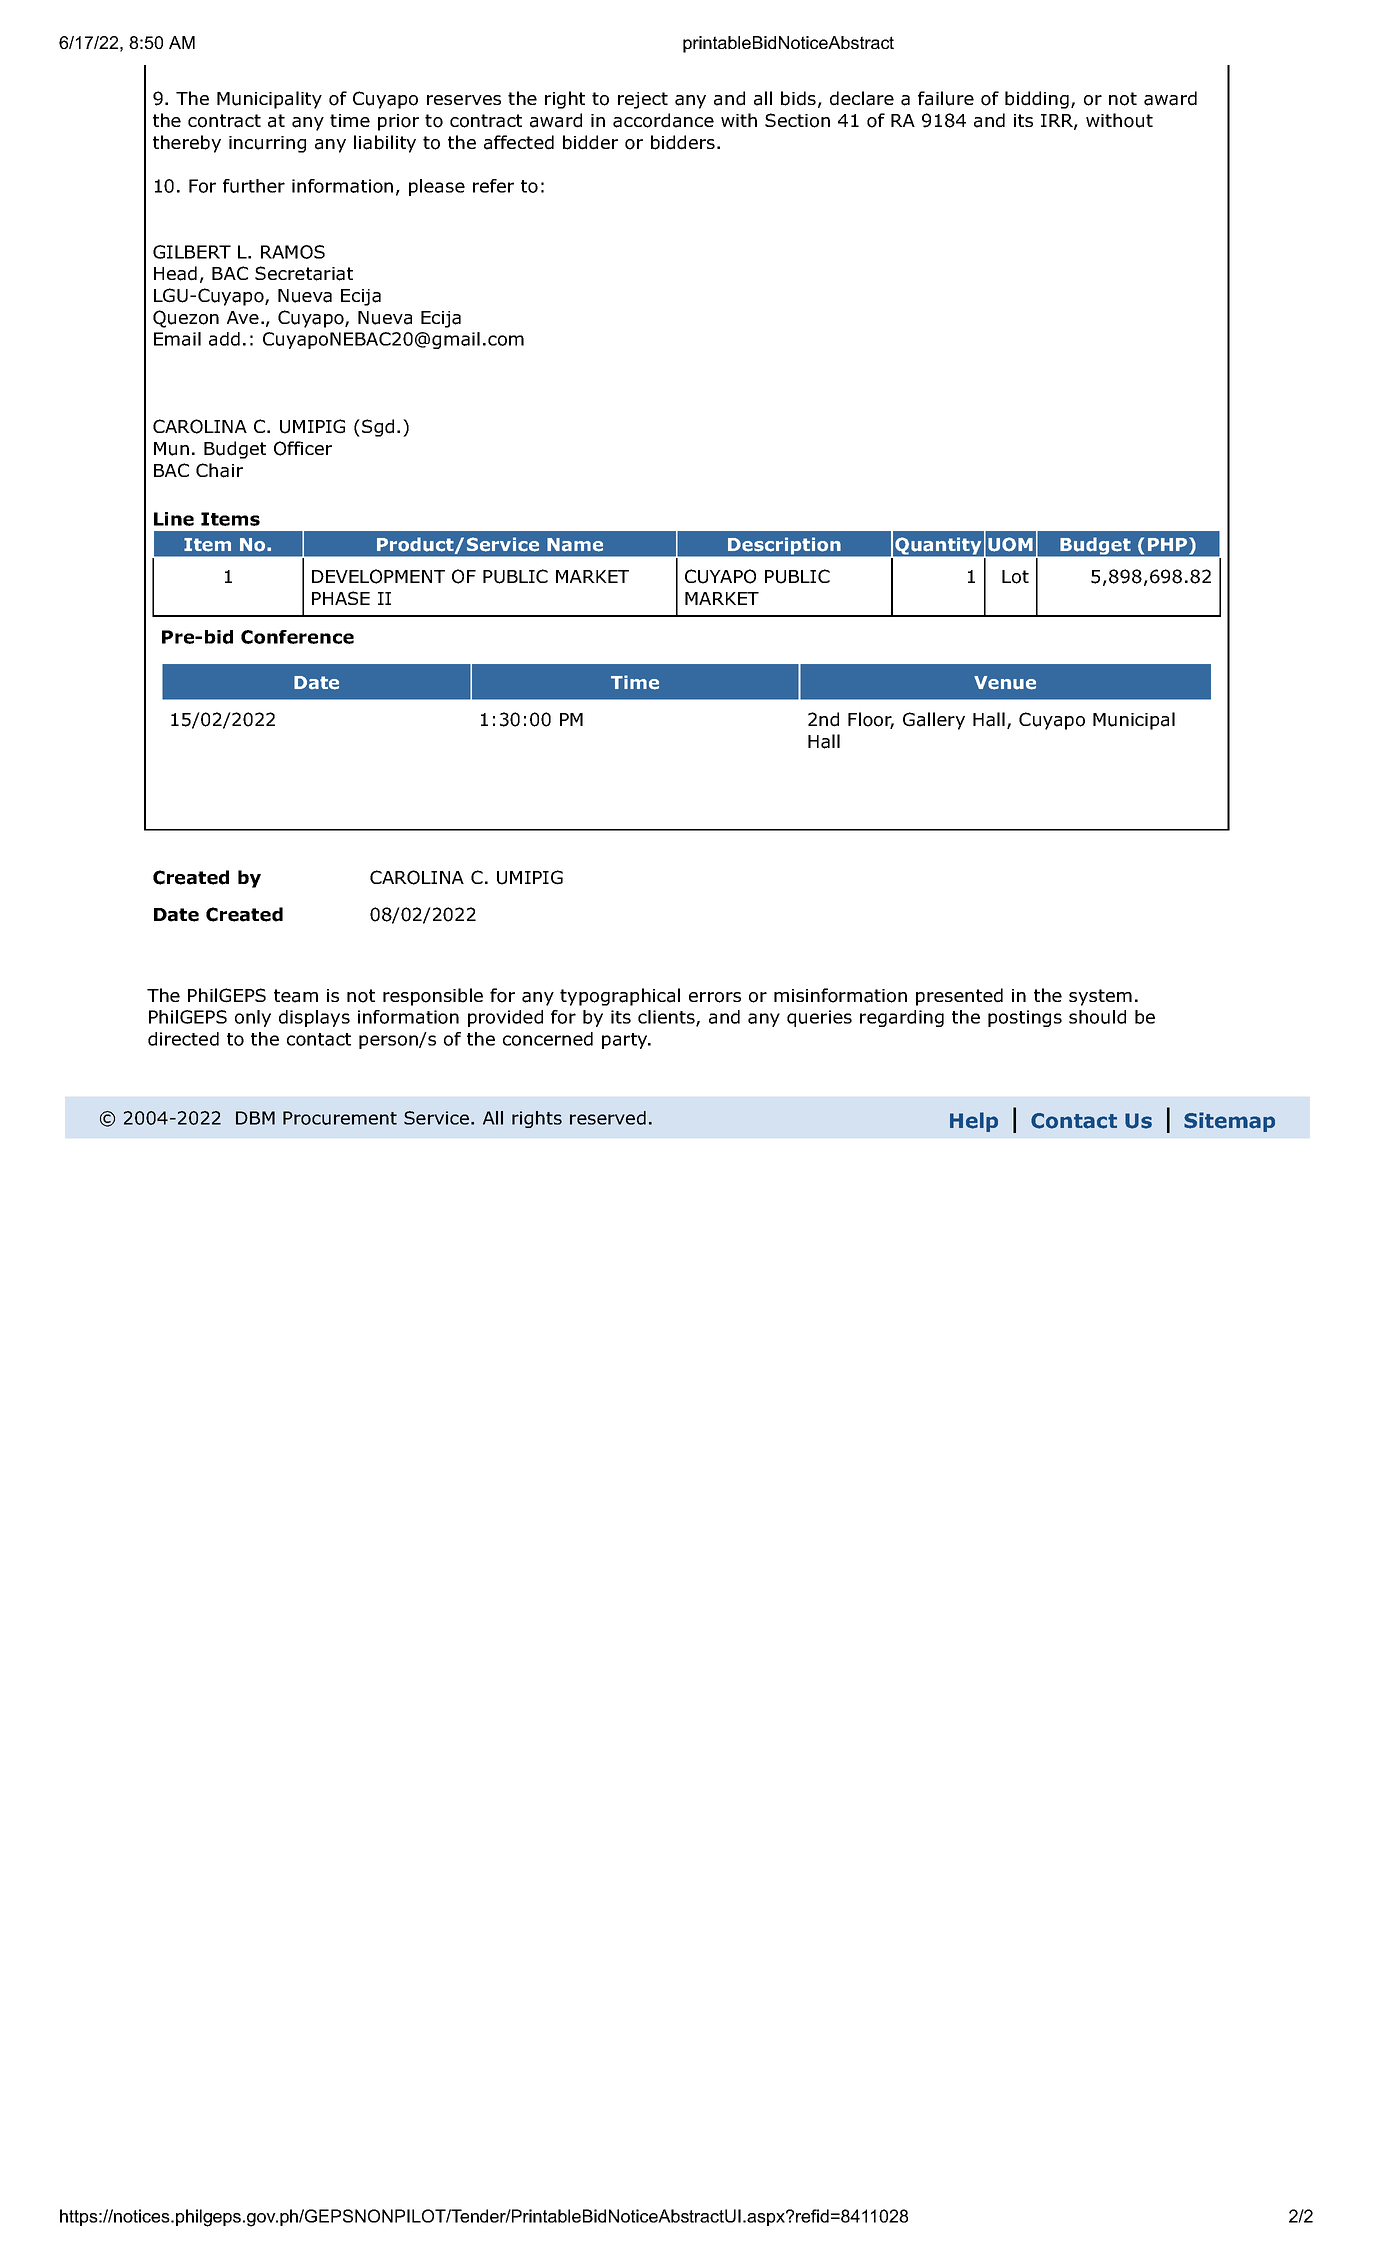 Image resolution: width=1373 pixels, height=2261 pixels. What do you see at coordinates (297, 637) in the screenshot?
I see `Conference` at bounding box center [297, 637].
